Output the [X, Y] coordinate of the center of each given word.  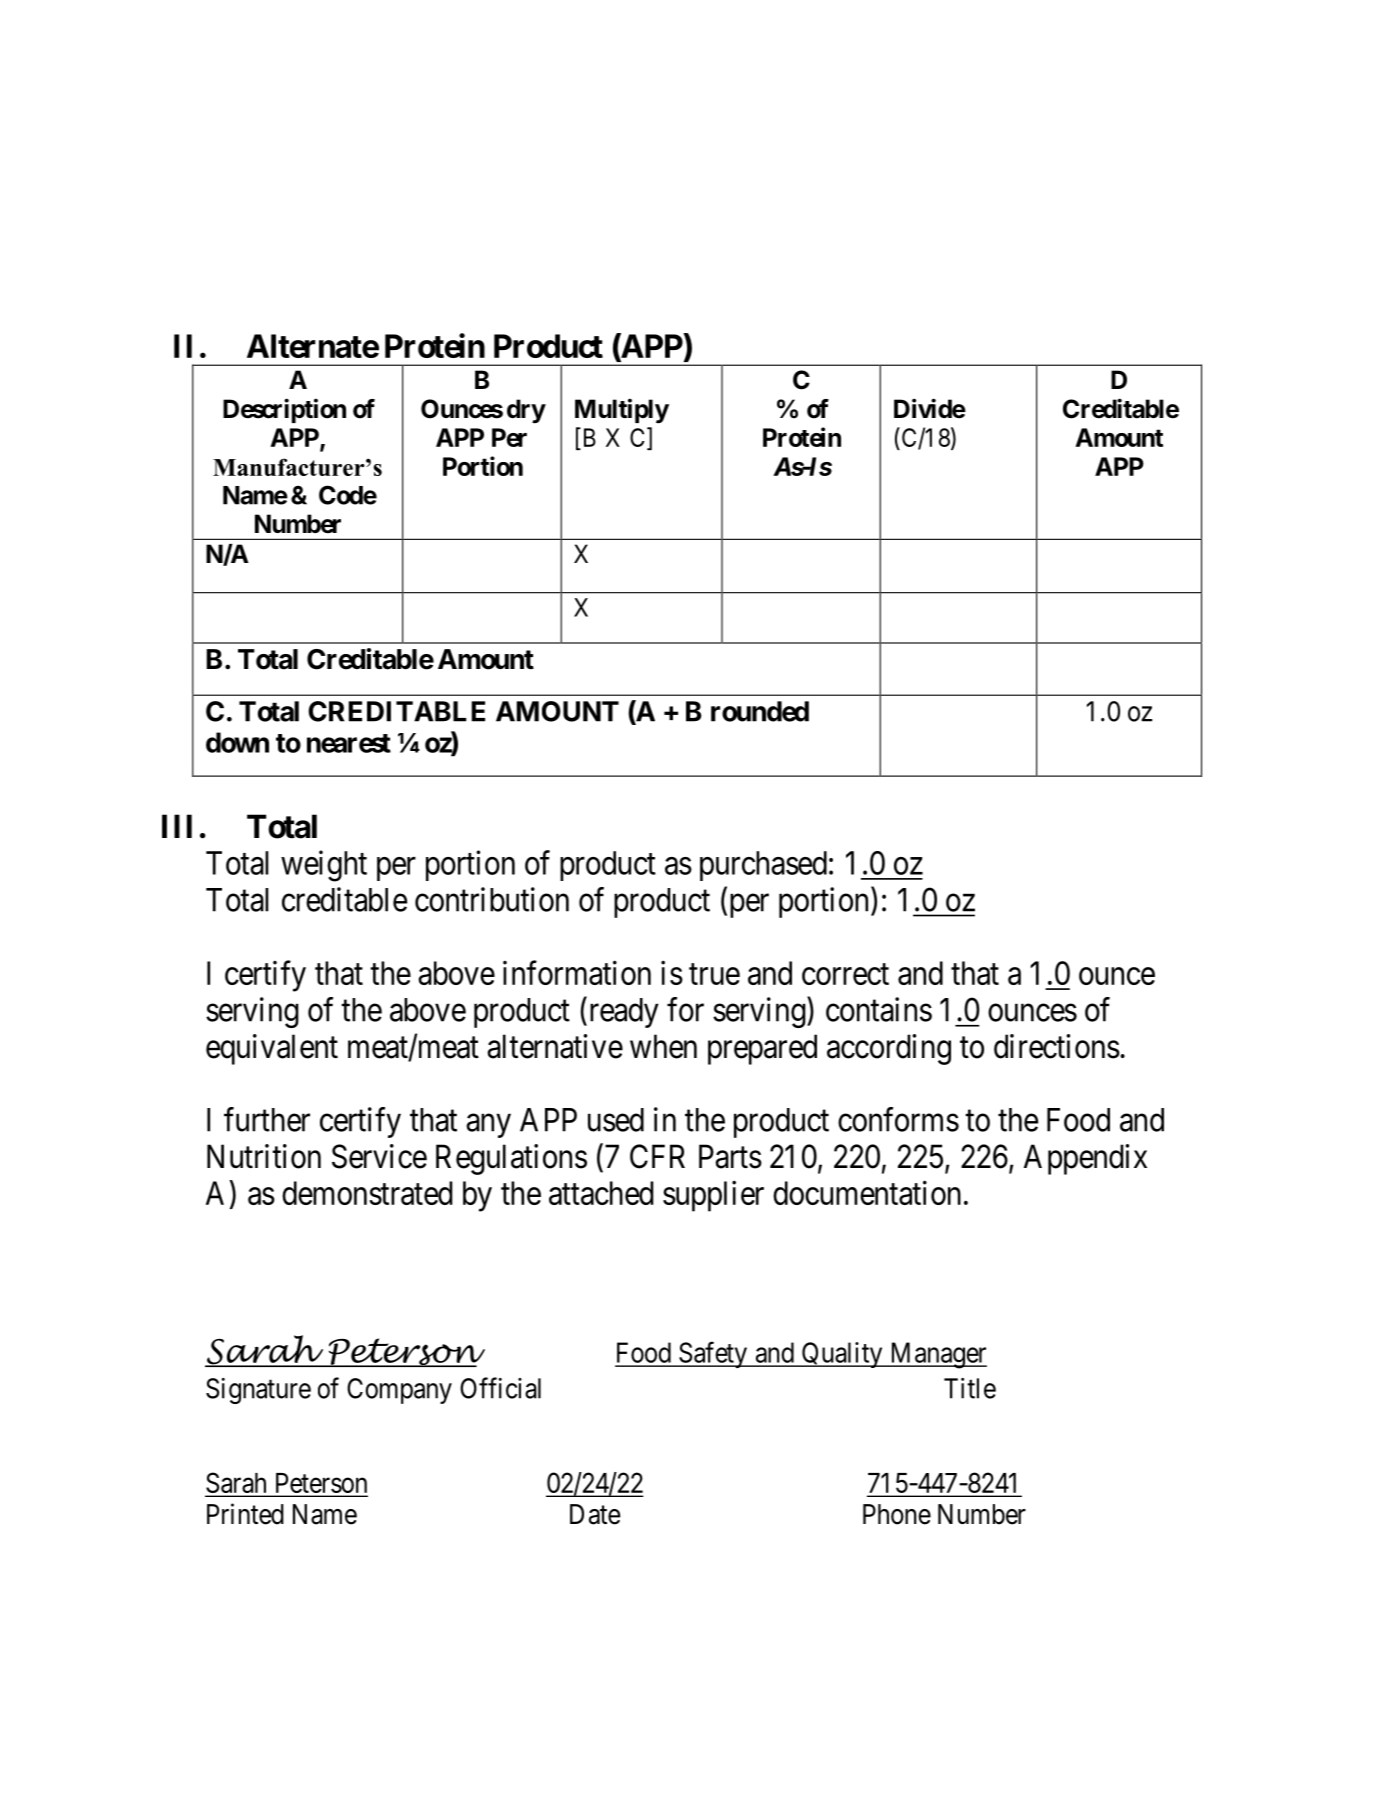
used [616, 1120]
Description [284, 410]
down [237, 742]
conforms [898, 1119]
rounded [760, 711]
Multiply [622, 411]
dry [526, 411]
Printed [245, 1514]
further [267, 1119]
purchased [763, 866]
